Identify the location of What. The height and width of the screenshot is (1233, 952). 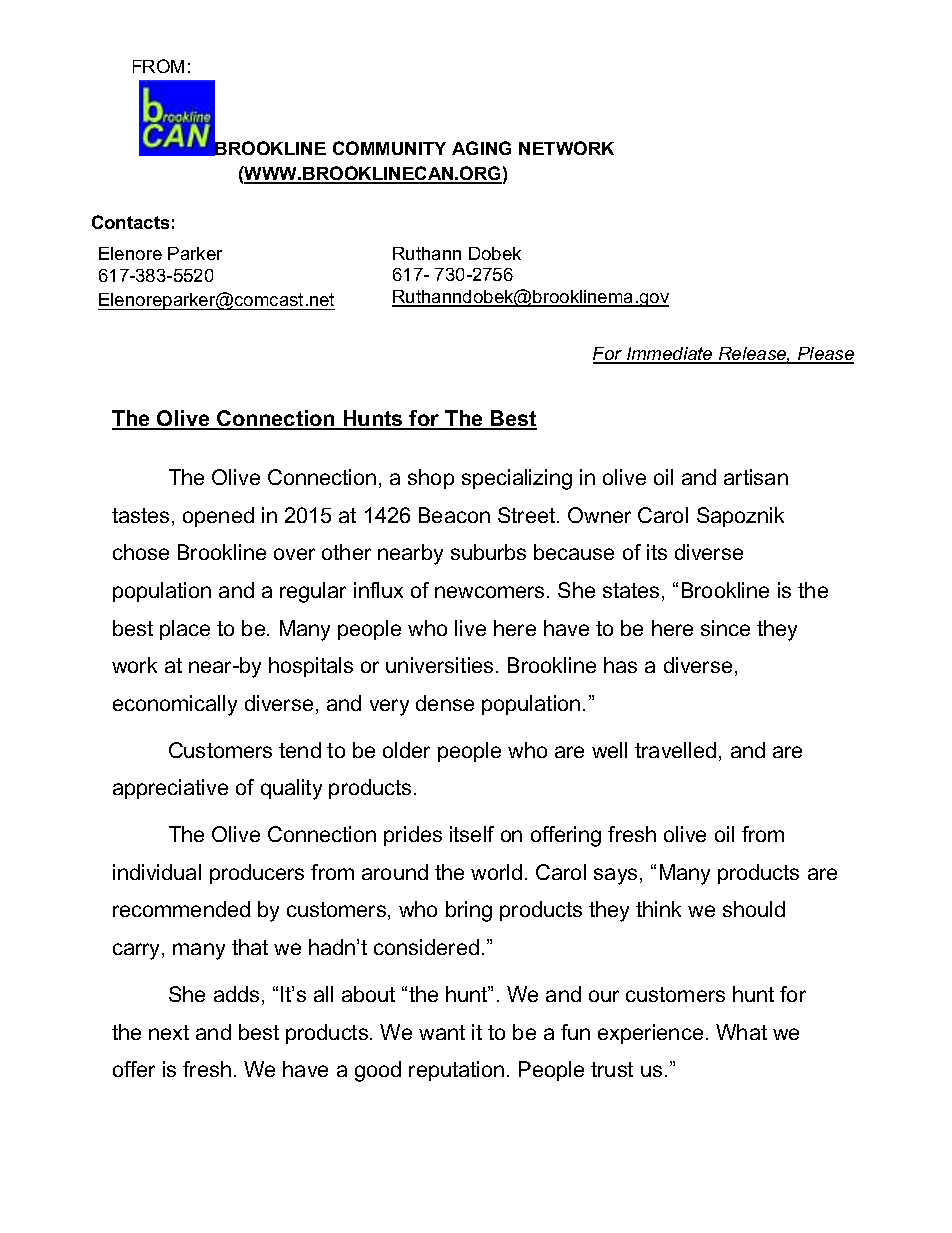
(741, 1032).
